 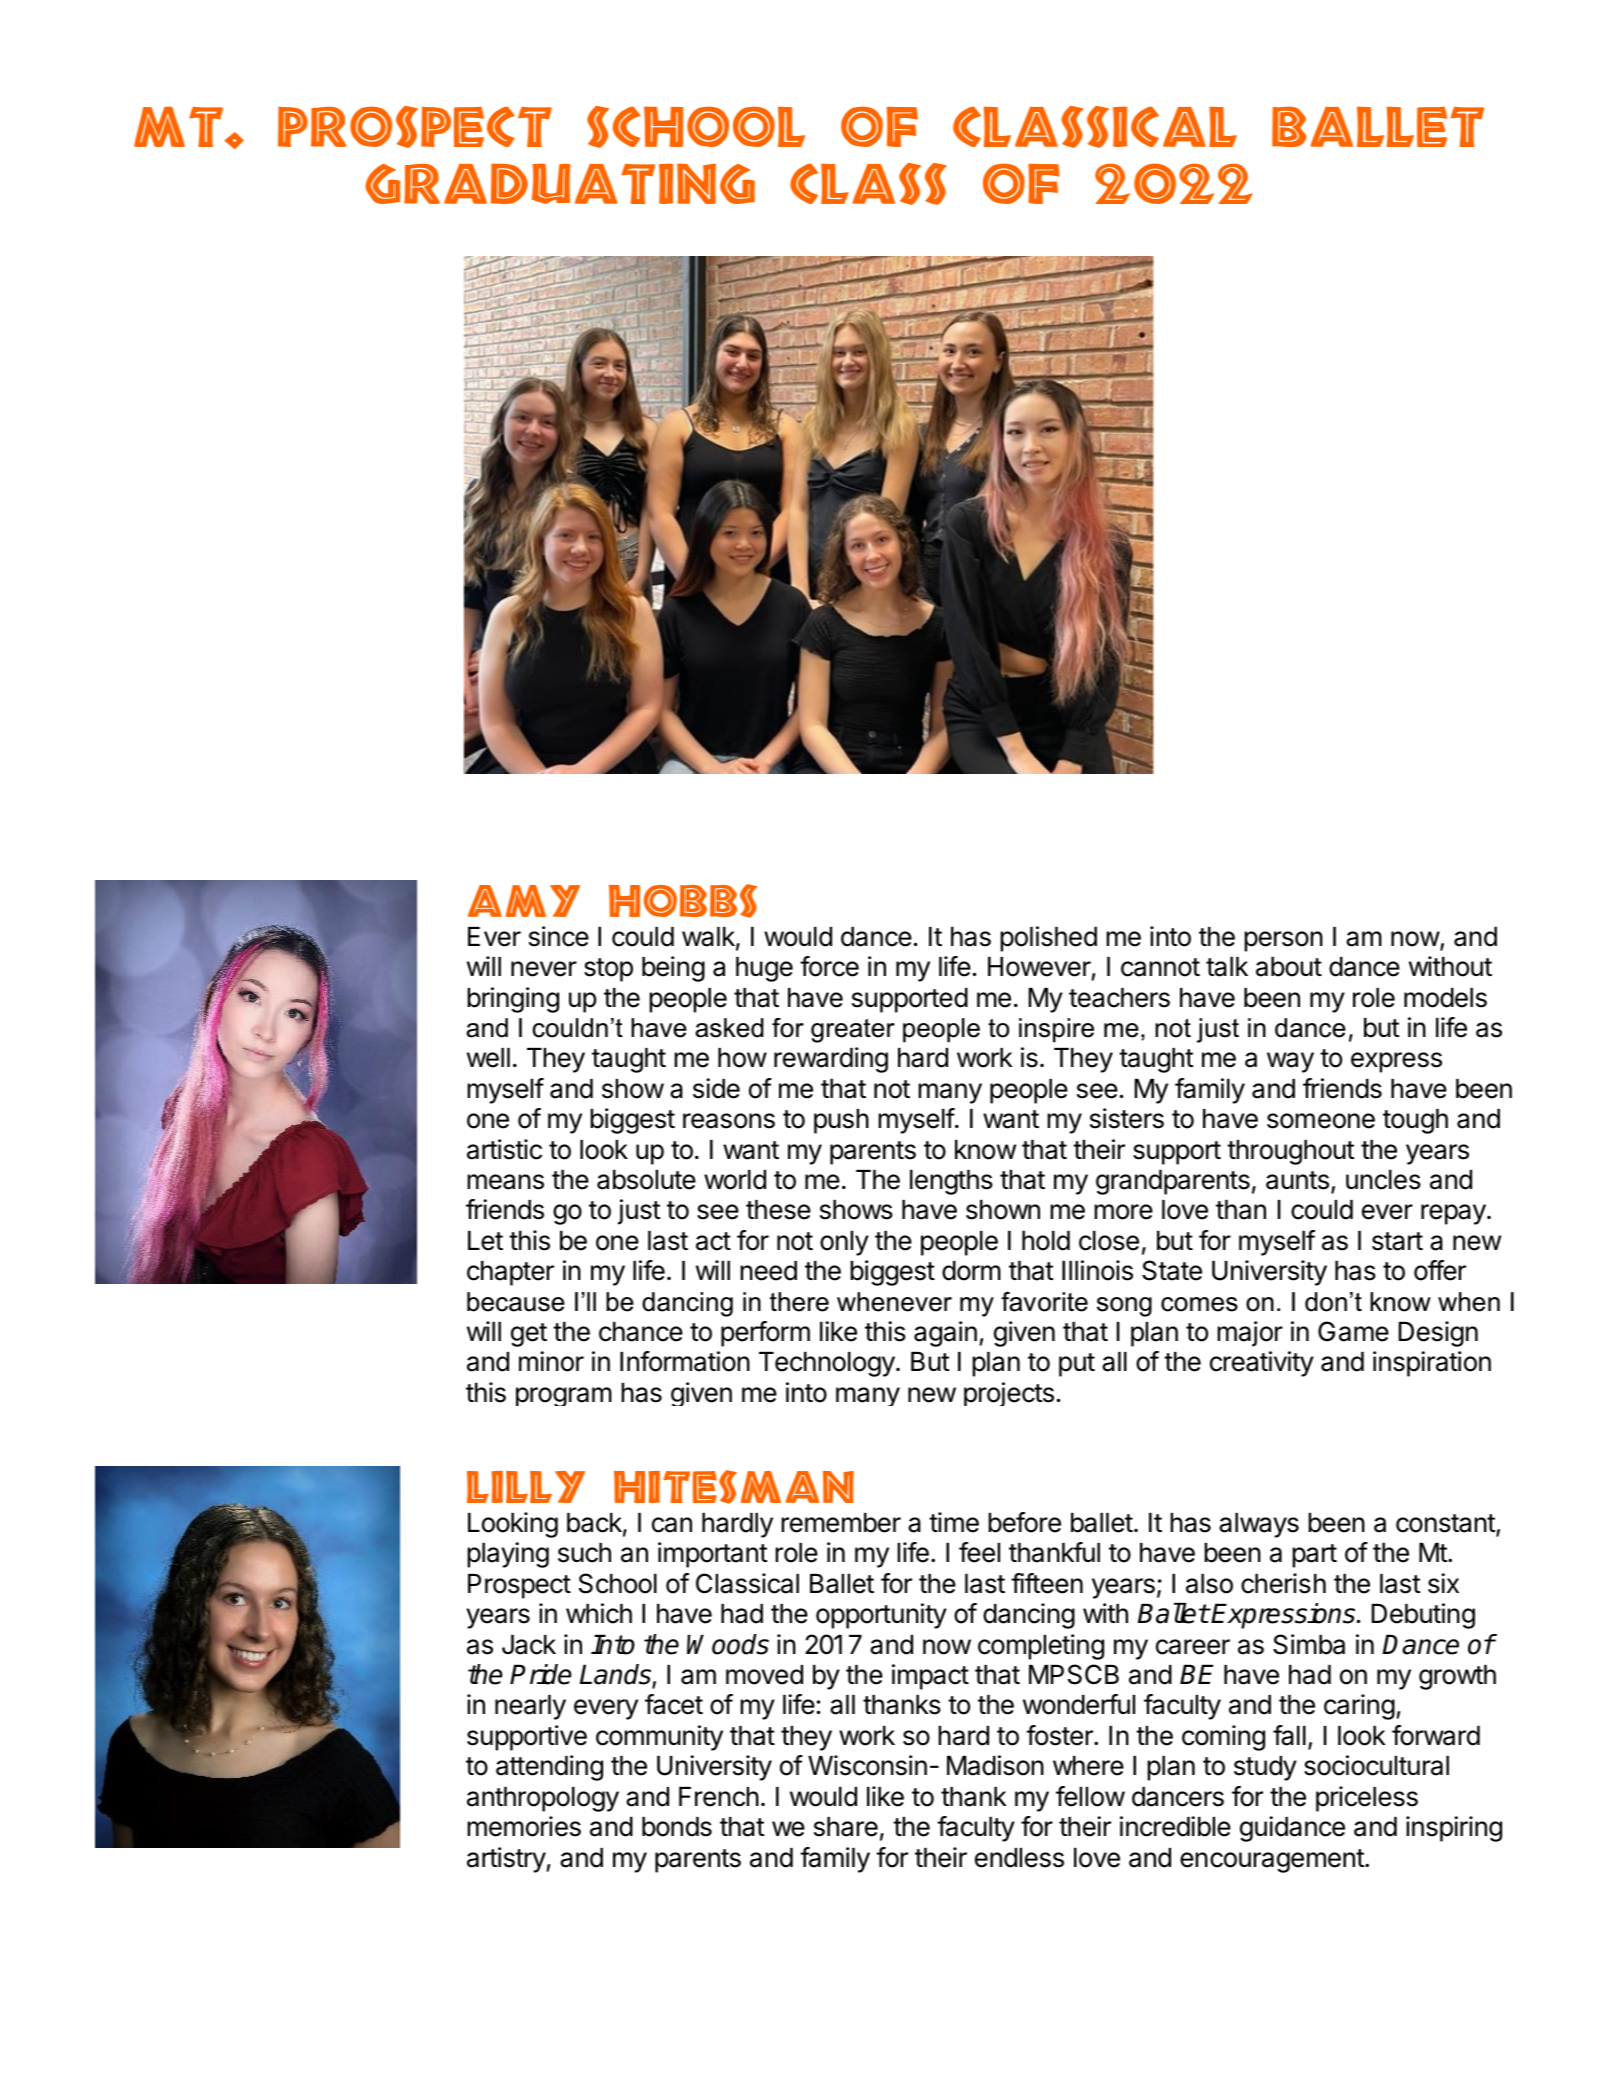 I want to click on Graduating, so click(x=560, y=183).
